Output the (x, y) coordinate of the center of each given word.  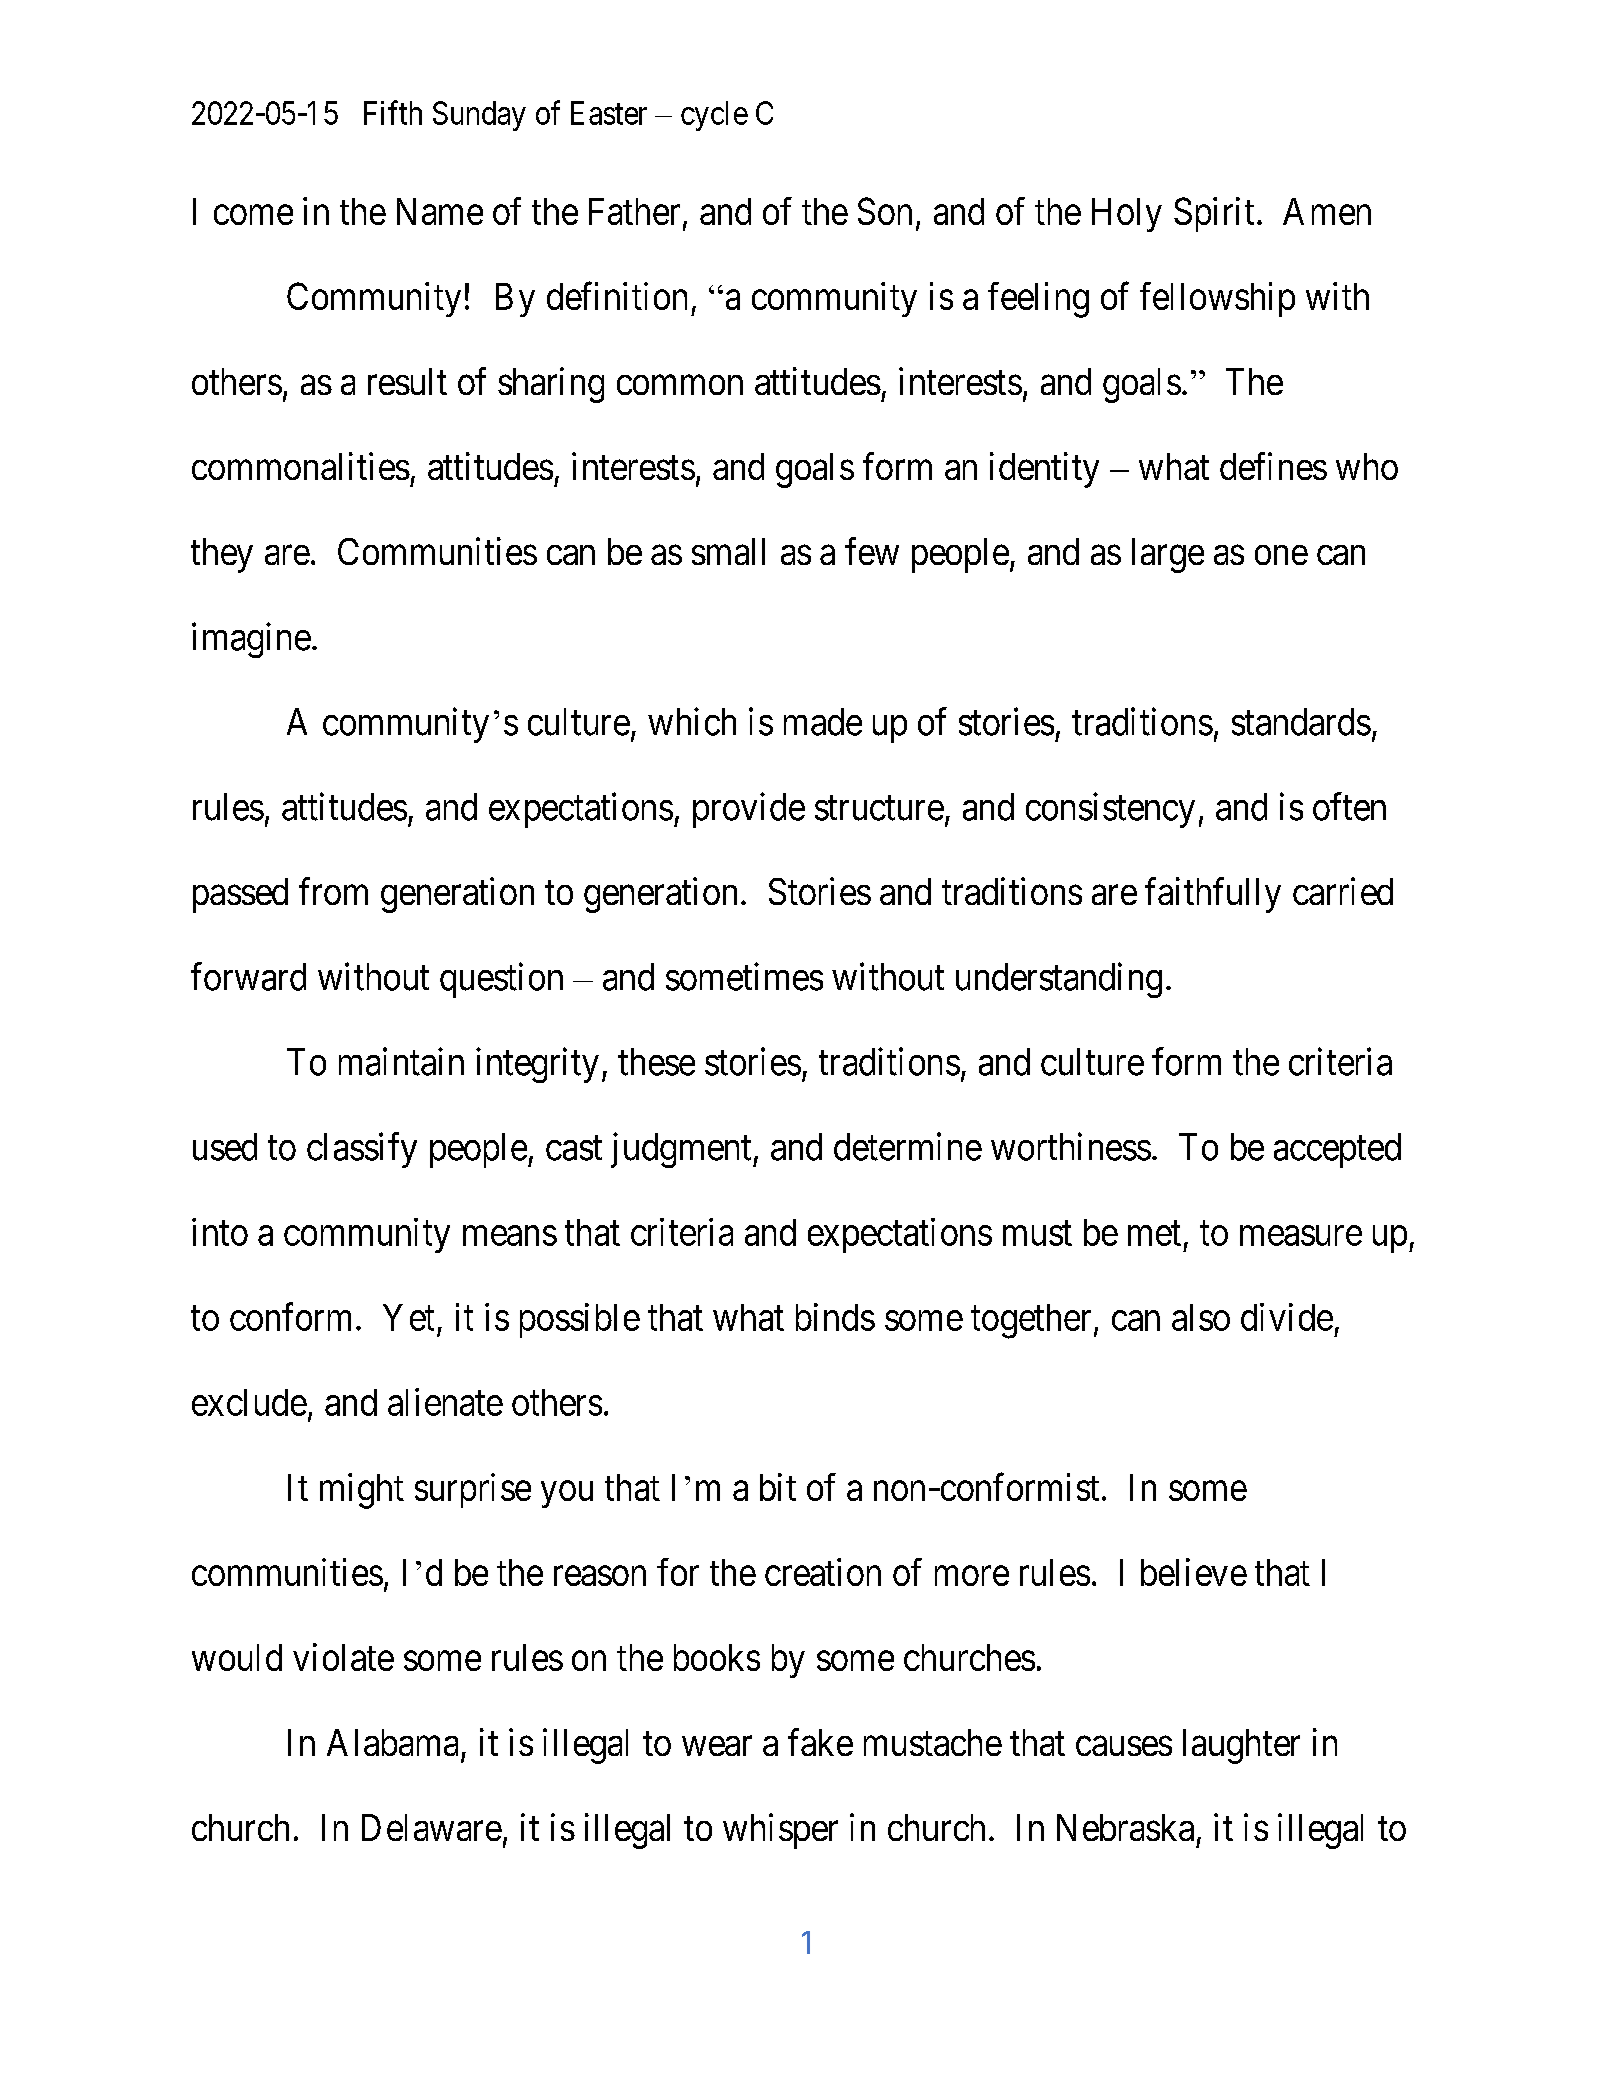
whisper (780, 1831)
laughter (1241, 1746)
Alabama (392, 1742)
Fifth (393, 112)
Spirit (1214, 214)
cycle (714, 116)
